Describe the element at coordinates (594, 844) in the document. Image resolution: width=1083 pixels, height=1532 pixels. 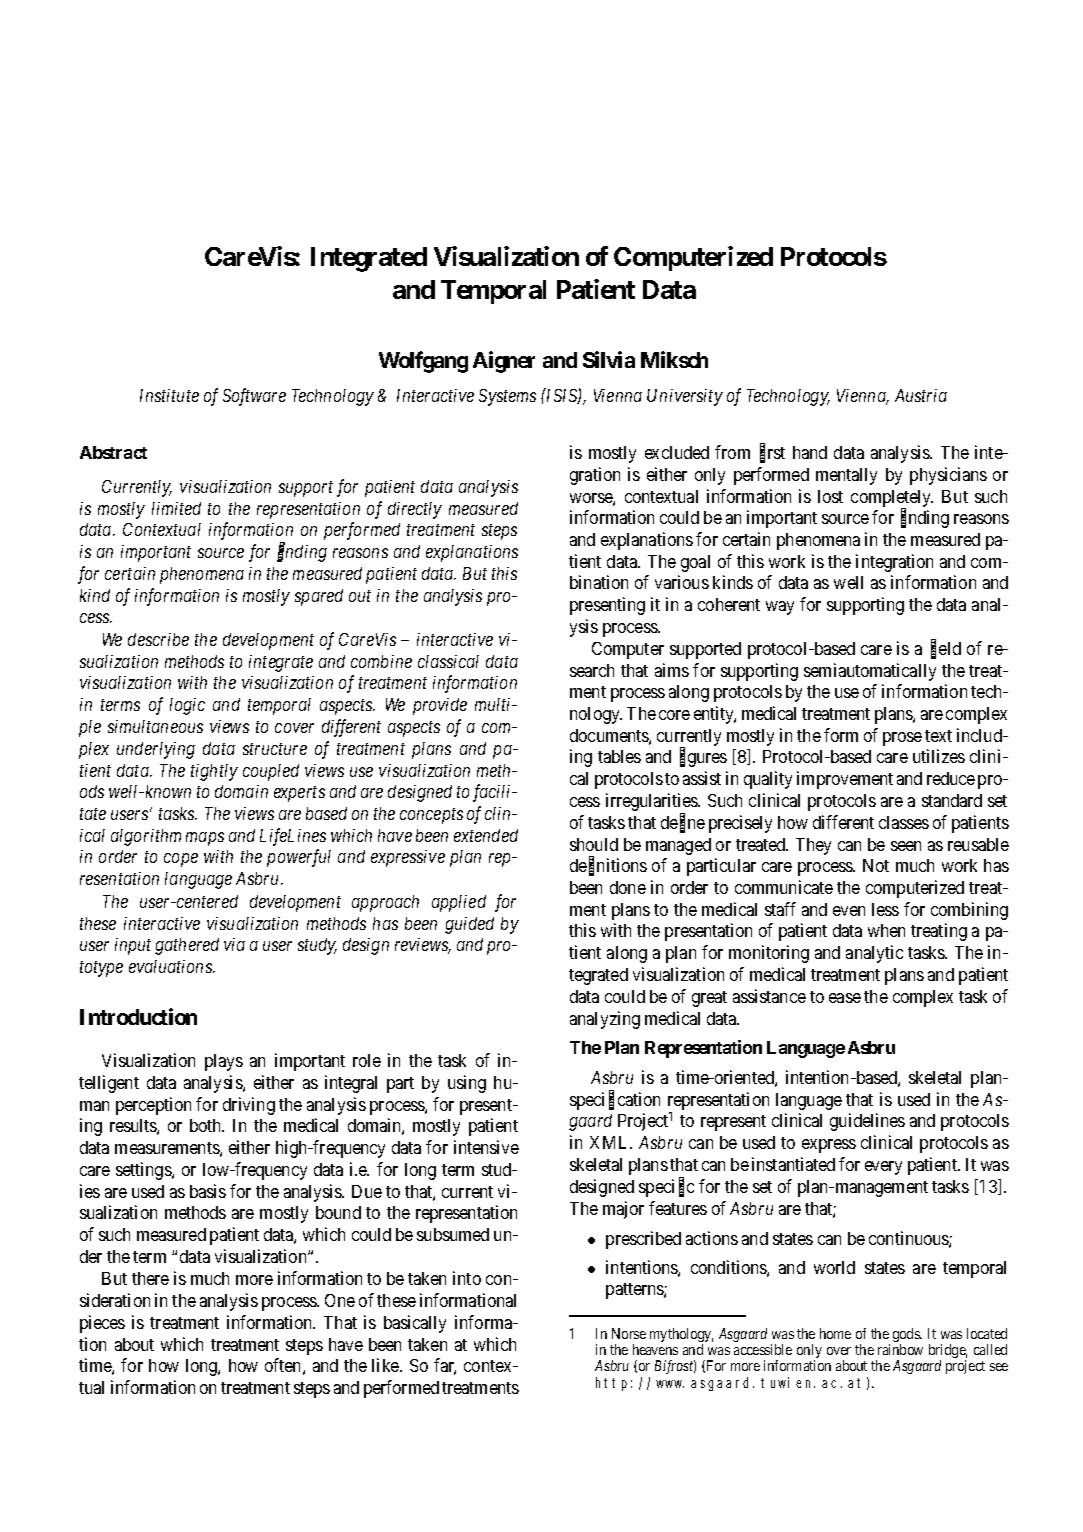
I see `should` at that location.
